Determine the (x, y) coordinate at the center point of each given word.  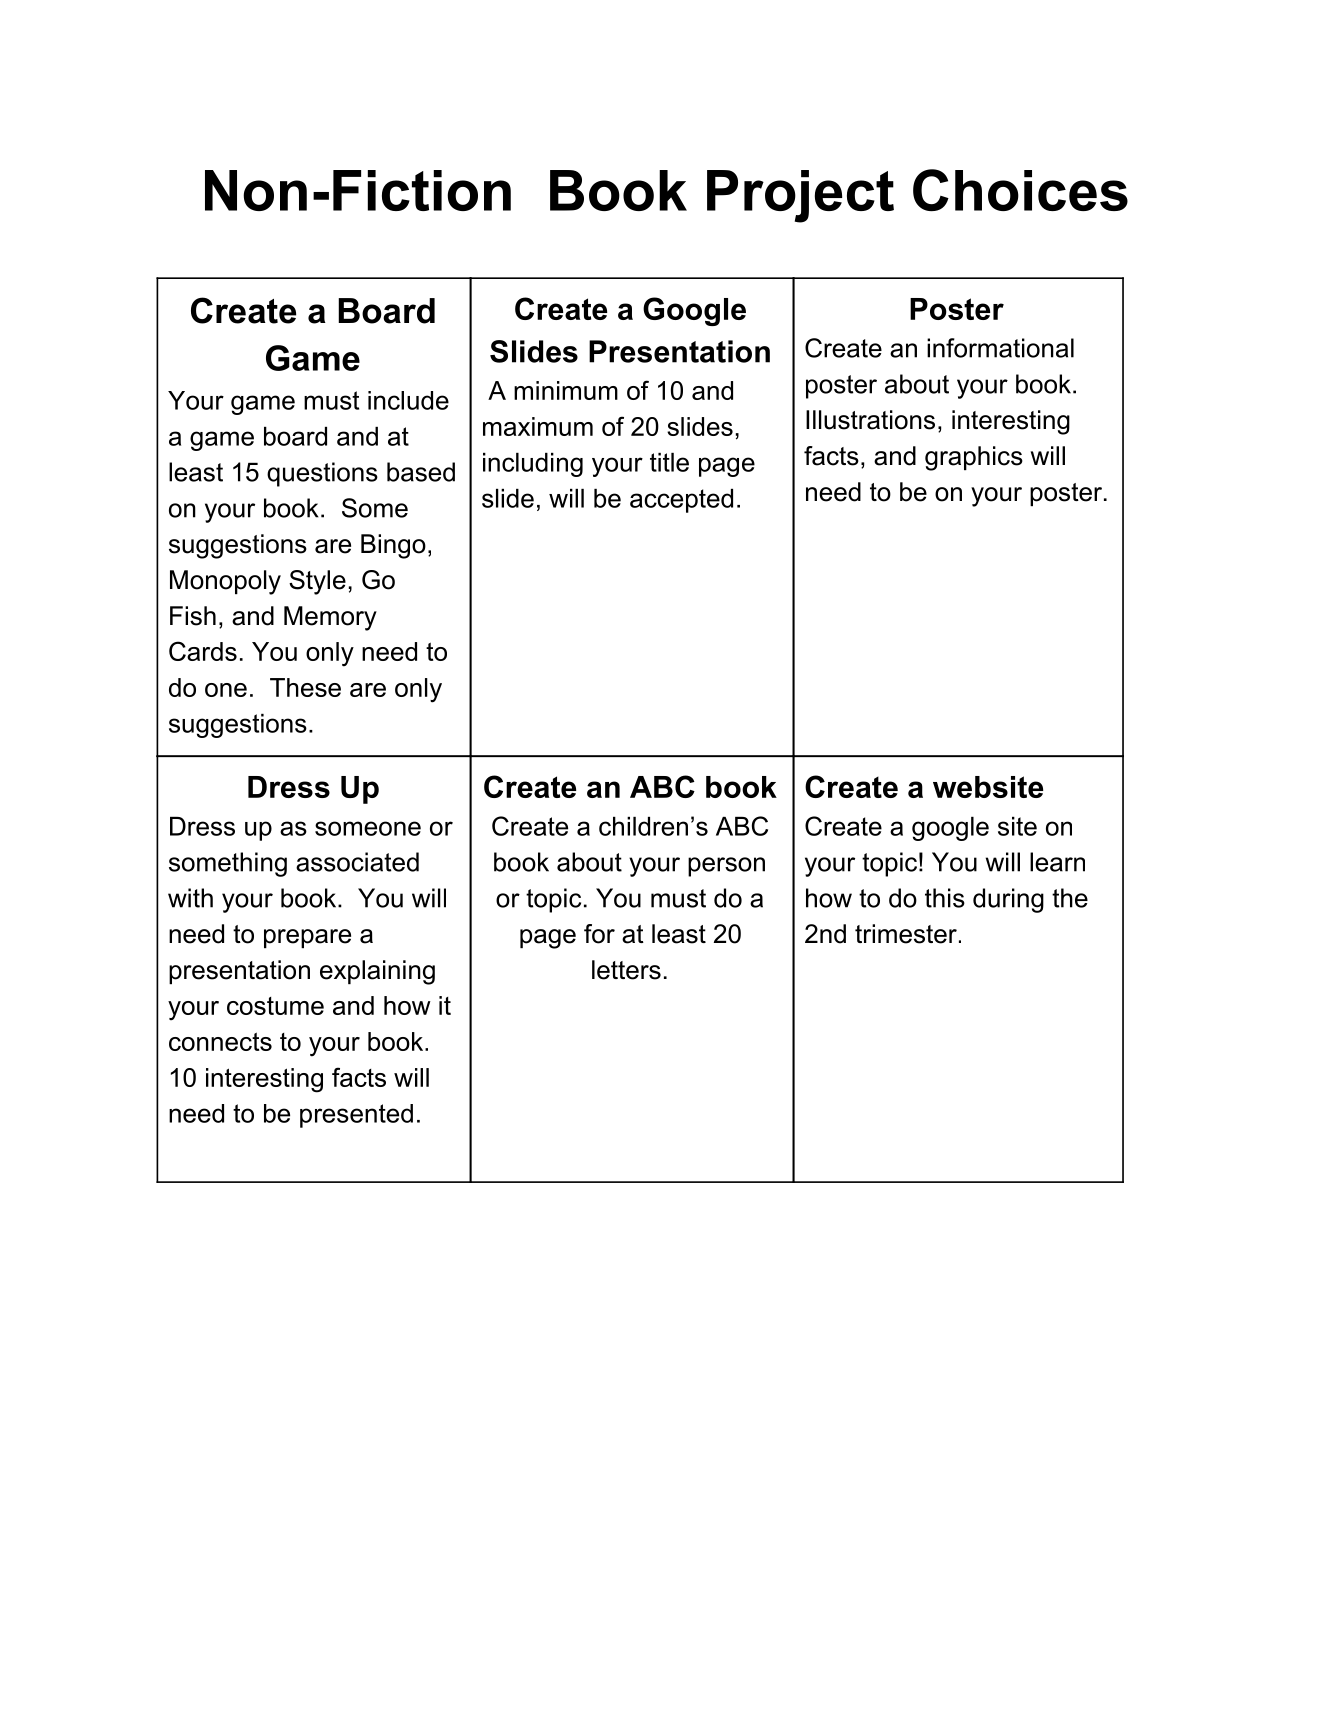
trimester (906, 934)
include (408, 400)
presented (356, 1116)
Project (800, 196)
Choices (1020, 190)
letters (626, 970)
